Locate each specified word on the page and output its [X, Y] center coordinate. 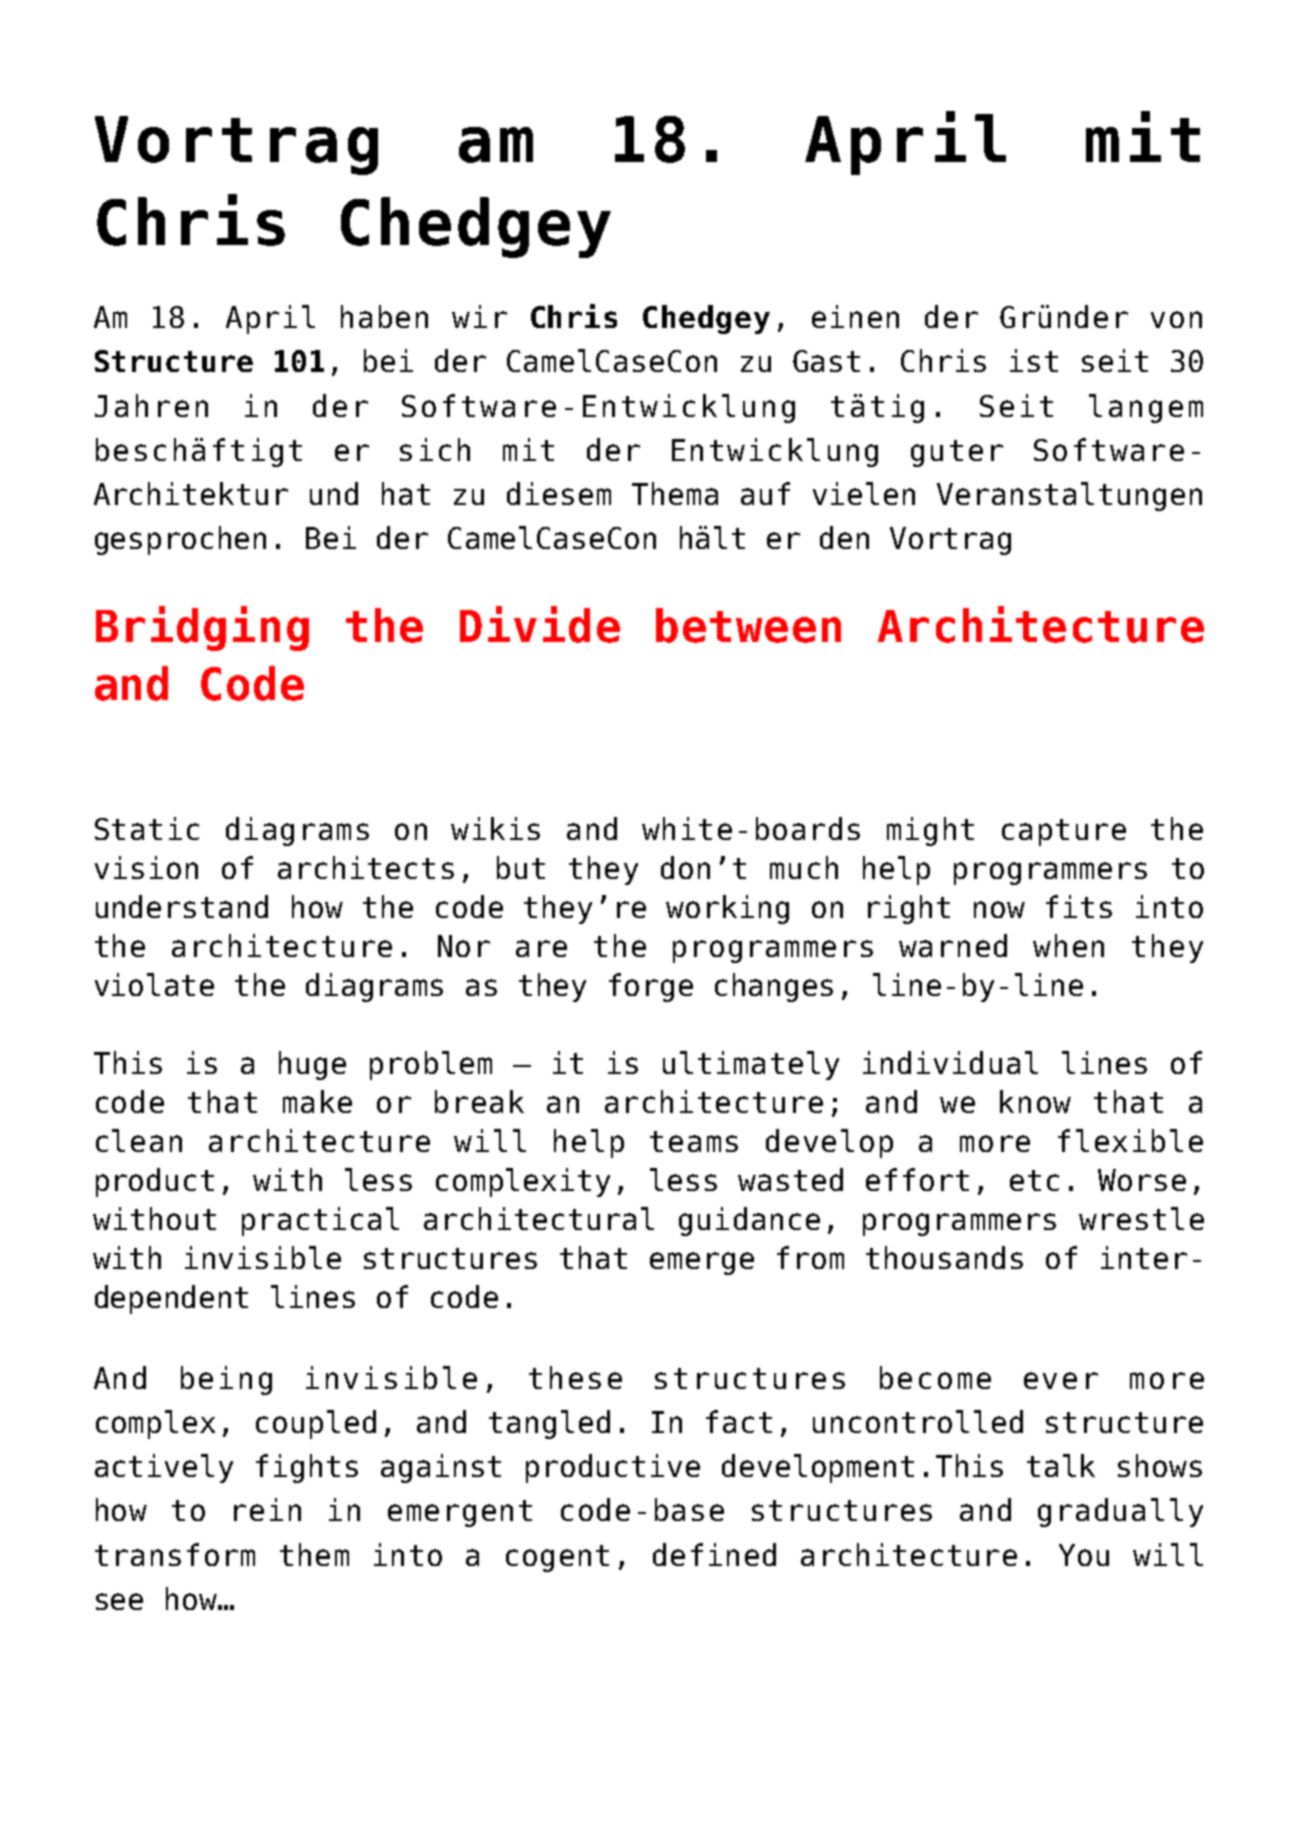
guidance [749, 1221]
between [748, 625]
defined [714, 1554]
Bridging [202, 628]
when [1068, 945]
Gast [826, 361]
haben [384, 316]
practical [320, 1221]
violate [154, 984]
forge [651, 987]
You [1084, 1555]
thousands [944, 1257]
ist [1034, 360]
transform [175, 1554]
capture [1064, 832]
